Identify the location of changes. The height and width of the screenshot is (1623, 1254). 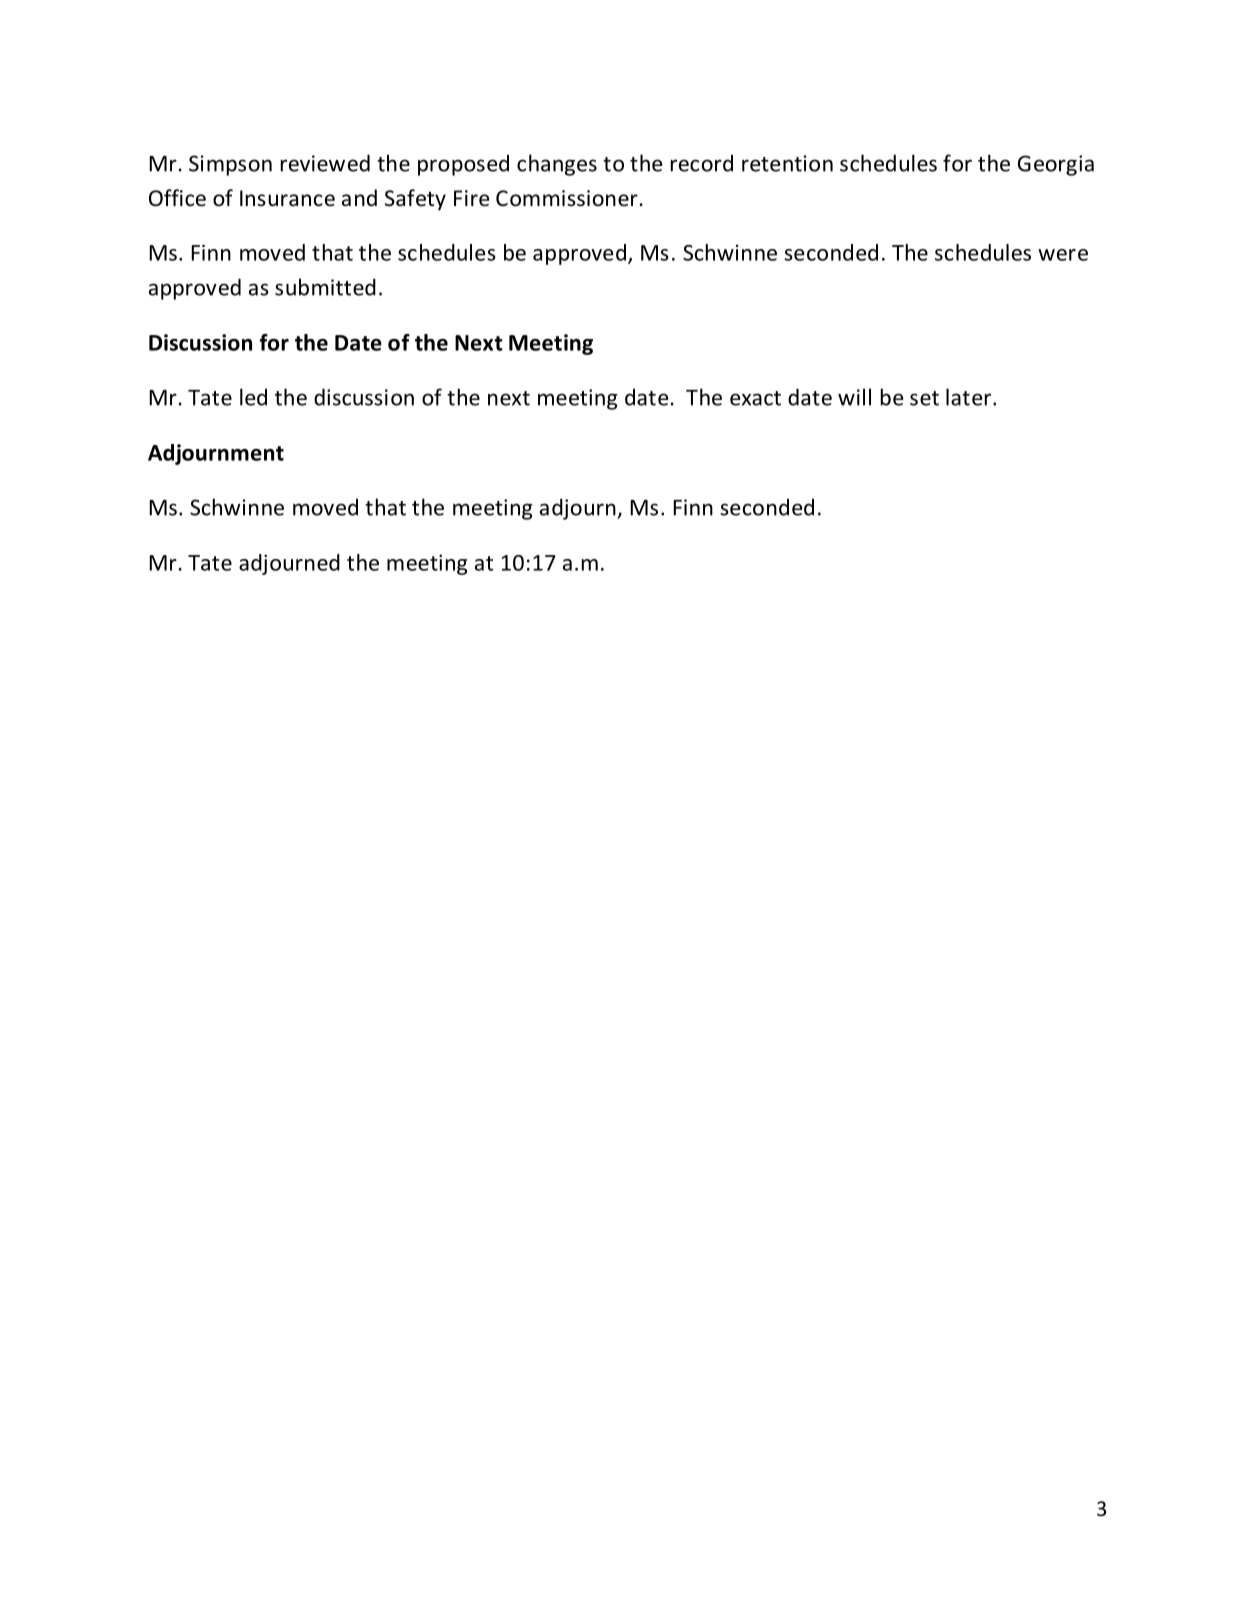
(557, 165).
